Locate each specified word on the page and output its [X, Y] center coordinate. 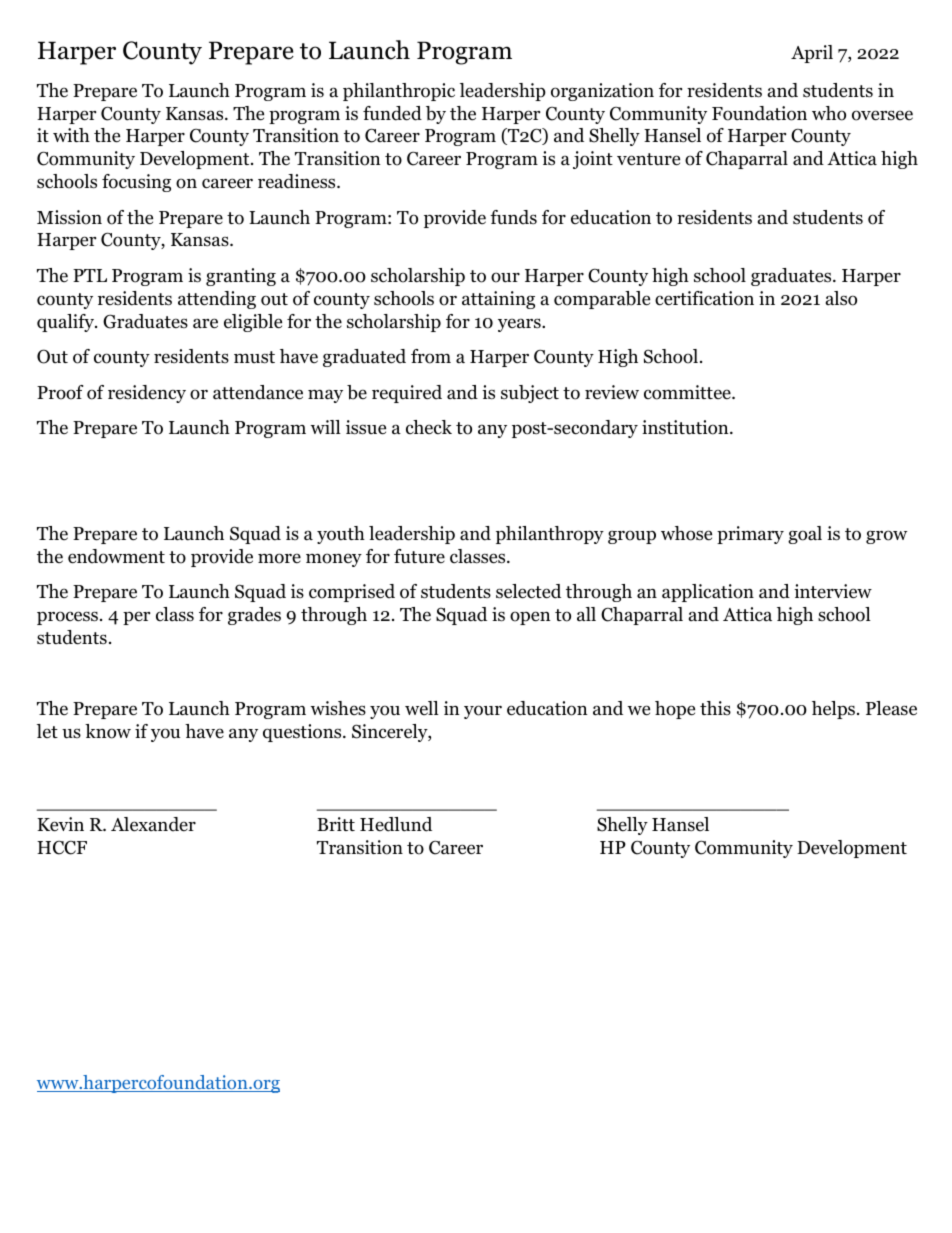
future [419, 556]
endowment [116, 556]
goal [805, 535]
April [812, 54]
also [841, 298]
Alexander [153, 824]
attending [217, 300]
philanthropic [399, 92]
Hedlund [396, 824]
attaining [498, 300]
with [71, 135]
